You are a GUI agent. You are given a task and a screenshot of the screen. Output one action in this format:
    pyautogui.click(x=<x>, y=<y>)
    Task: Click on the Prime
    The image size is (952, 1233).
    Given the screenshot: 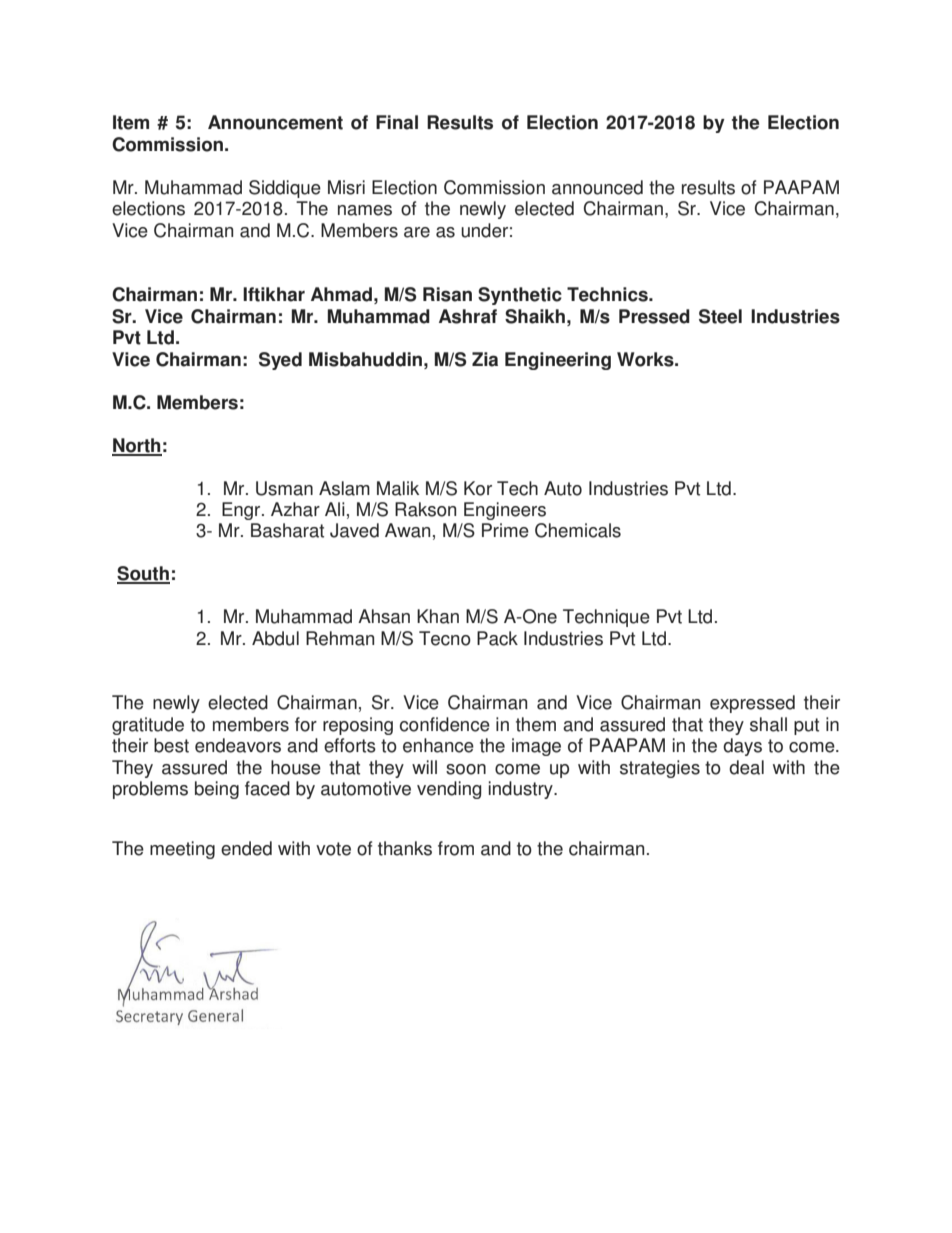 What is the action you would take?
    pyautogui.click(x=505, y=530)
